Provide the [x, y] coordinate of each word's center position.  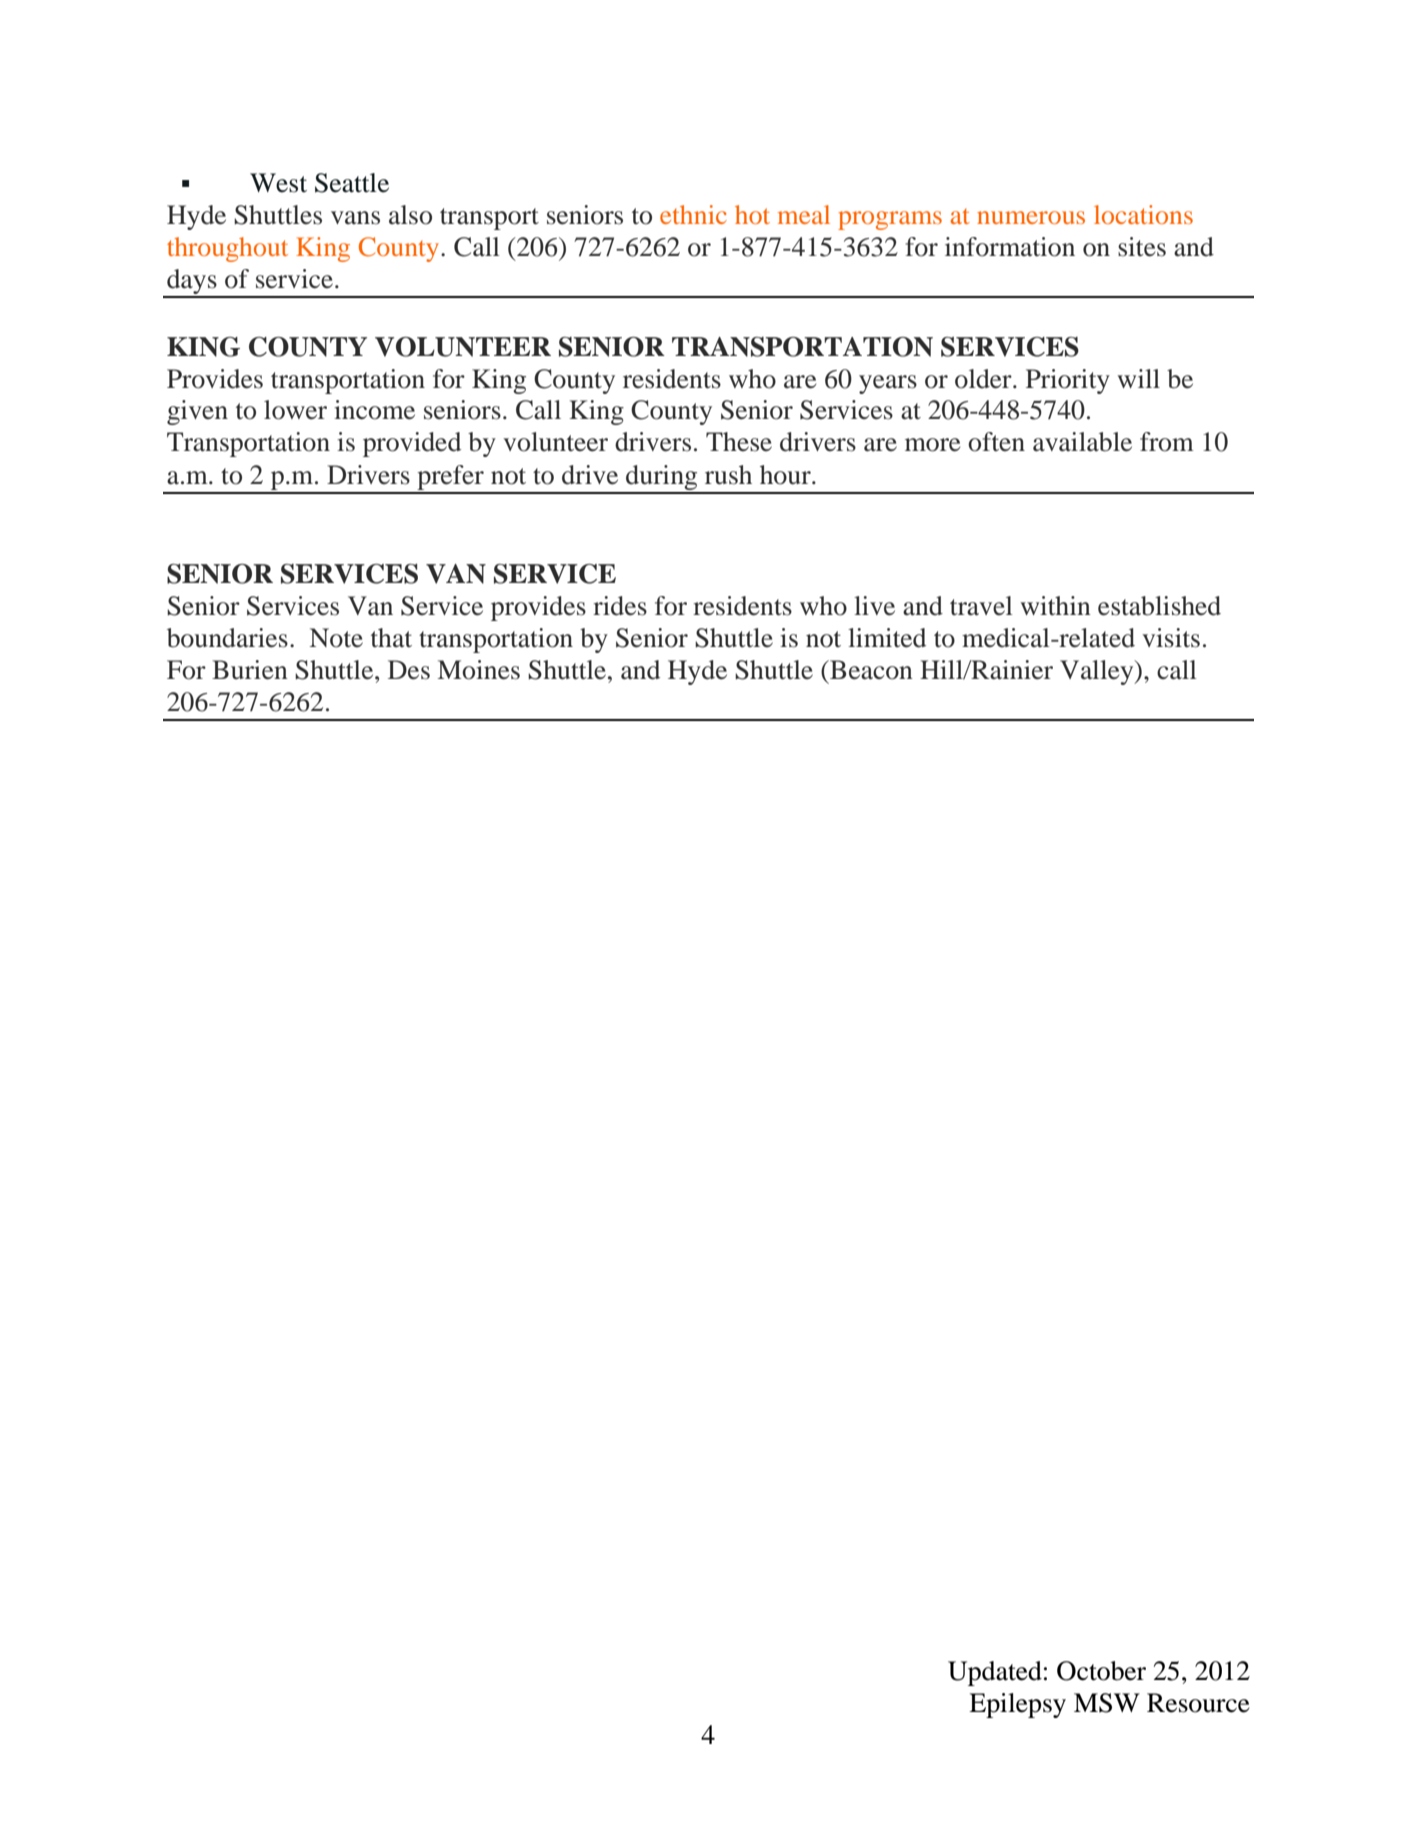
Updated [995, 1673]
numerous [1031, 217]
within [1055, 606]
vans [355, 218]
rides [620, 606]
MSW [1107, 1703]
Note [336, 638]
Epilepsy [1017, 1705]
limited [887, 638]
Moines [479, 670]
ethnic [693, 214]
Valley [1098, 672]
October [1101, 1671]
